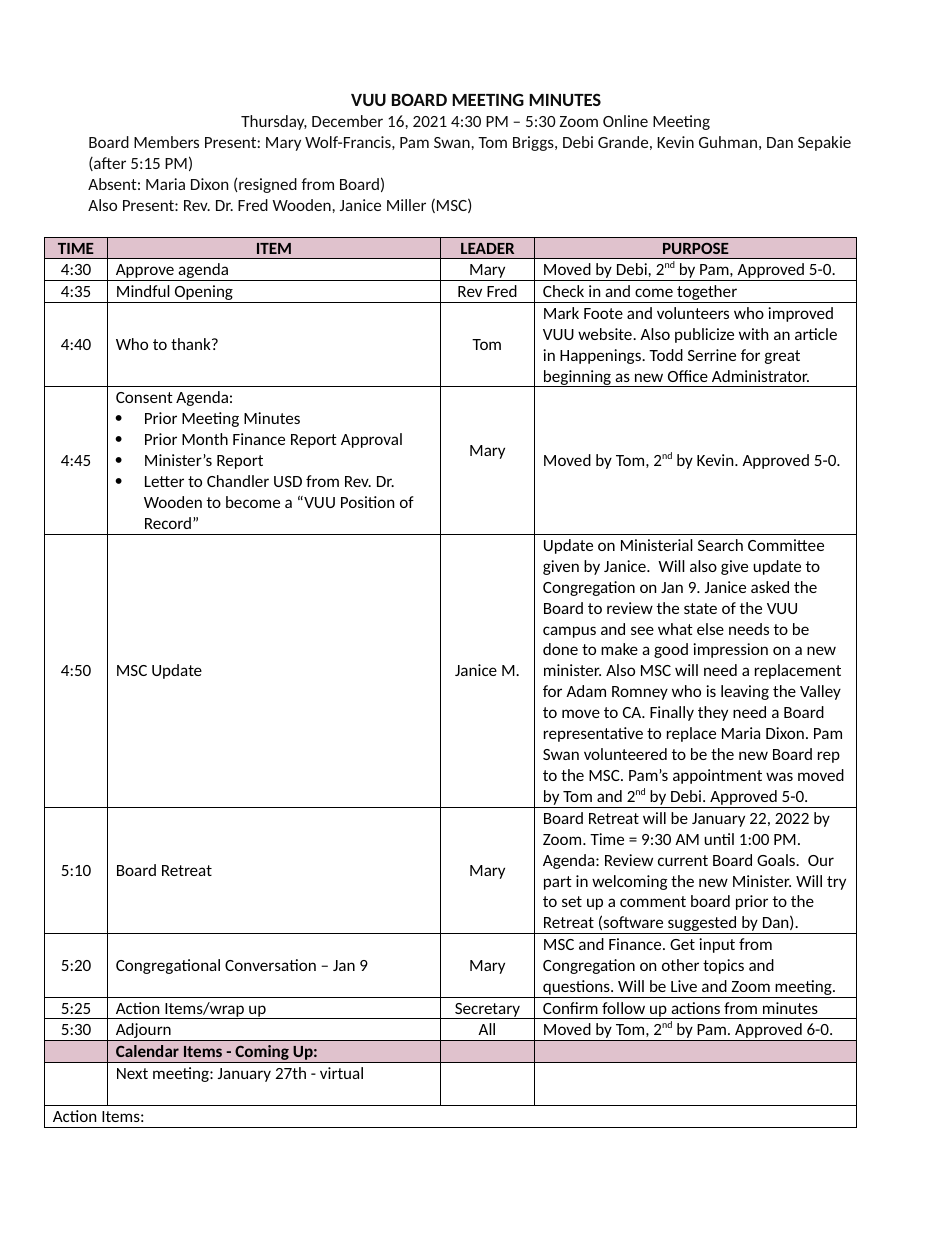  What do you see at coordinates (625, 121) in the screenshot?
I see `Online` at bounding box center [625, 121].
